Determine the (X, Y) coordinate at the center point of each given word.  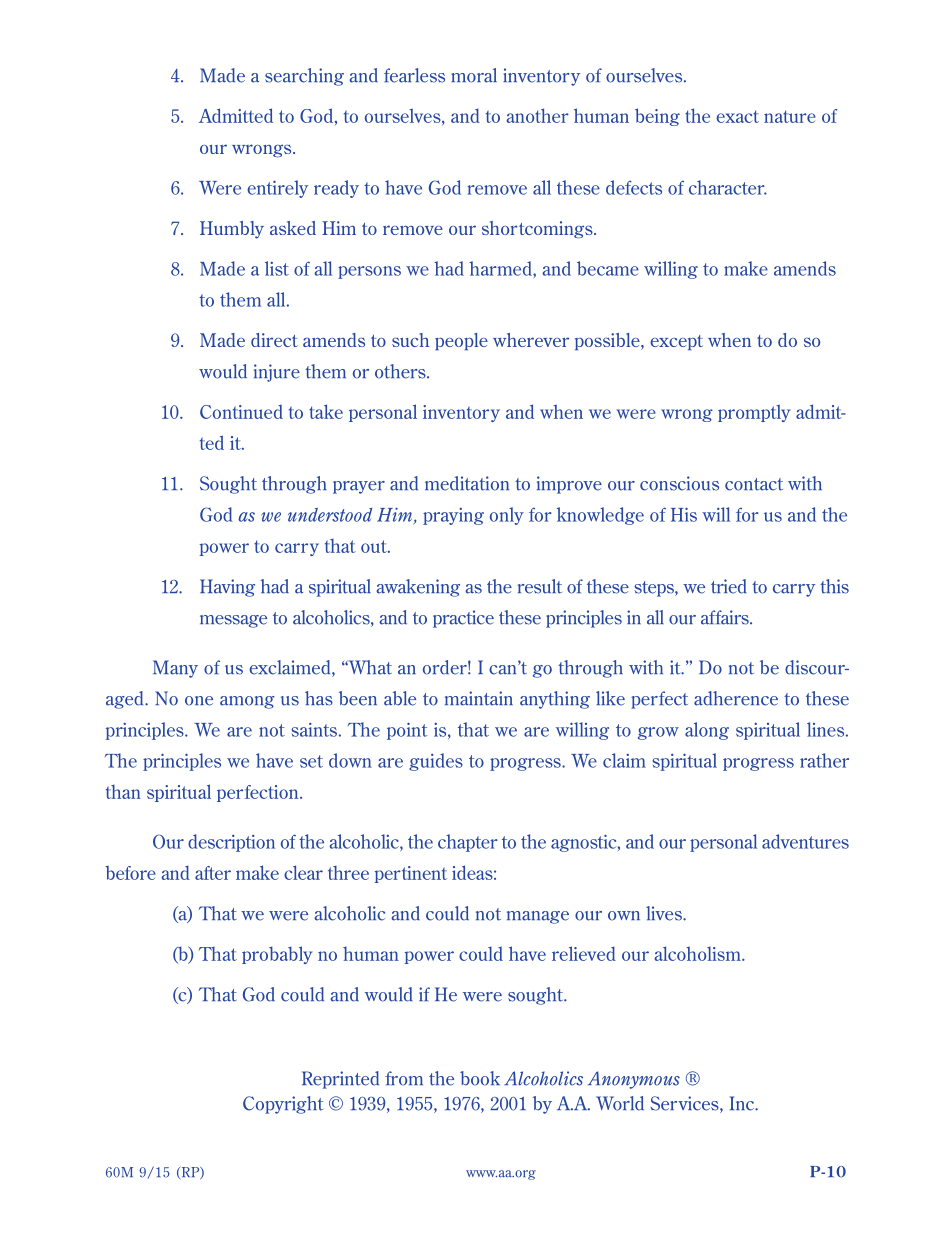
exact (737, 116)
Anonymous (634, 1080)
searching (304, 77)
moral (474, 75)
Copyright (283, 1105)
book (480, 1078)
